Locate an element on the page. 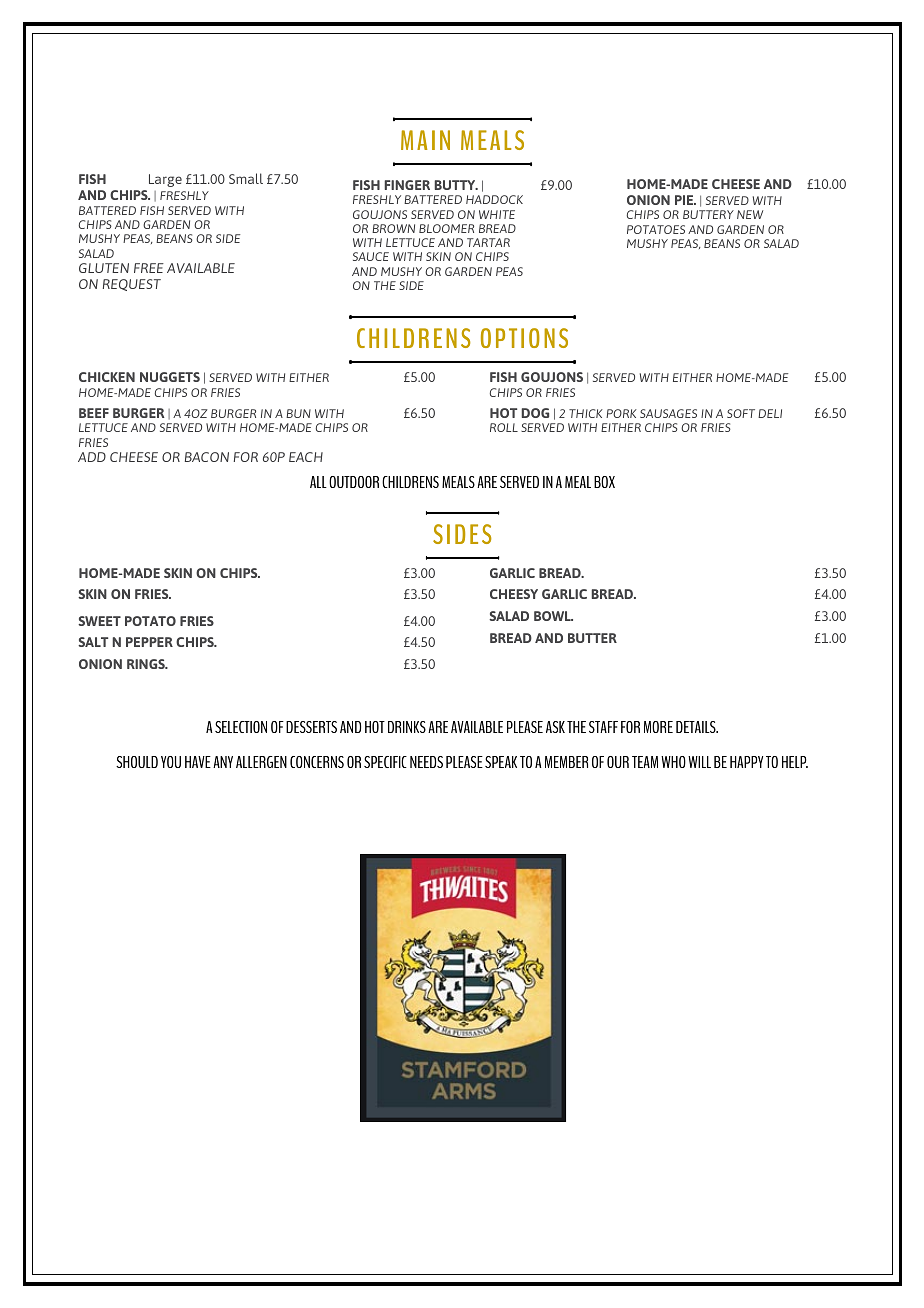 This document has height=1308, width=924. NUGGETS is located at coordinates (170, 377).
